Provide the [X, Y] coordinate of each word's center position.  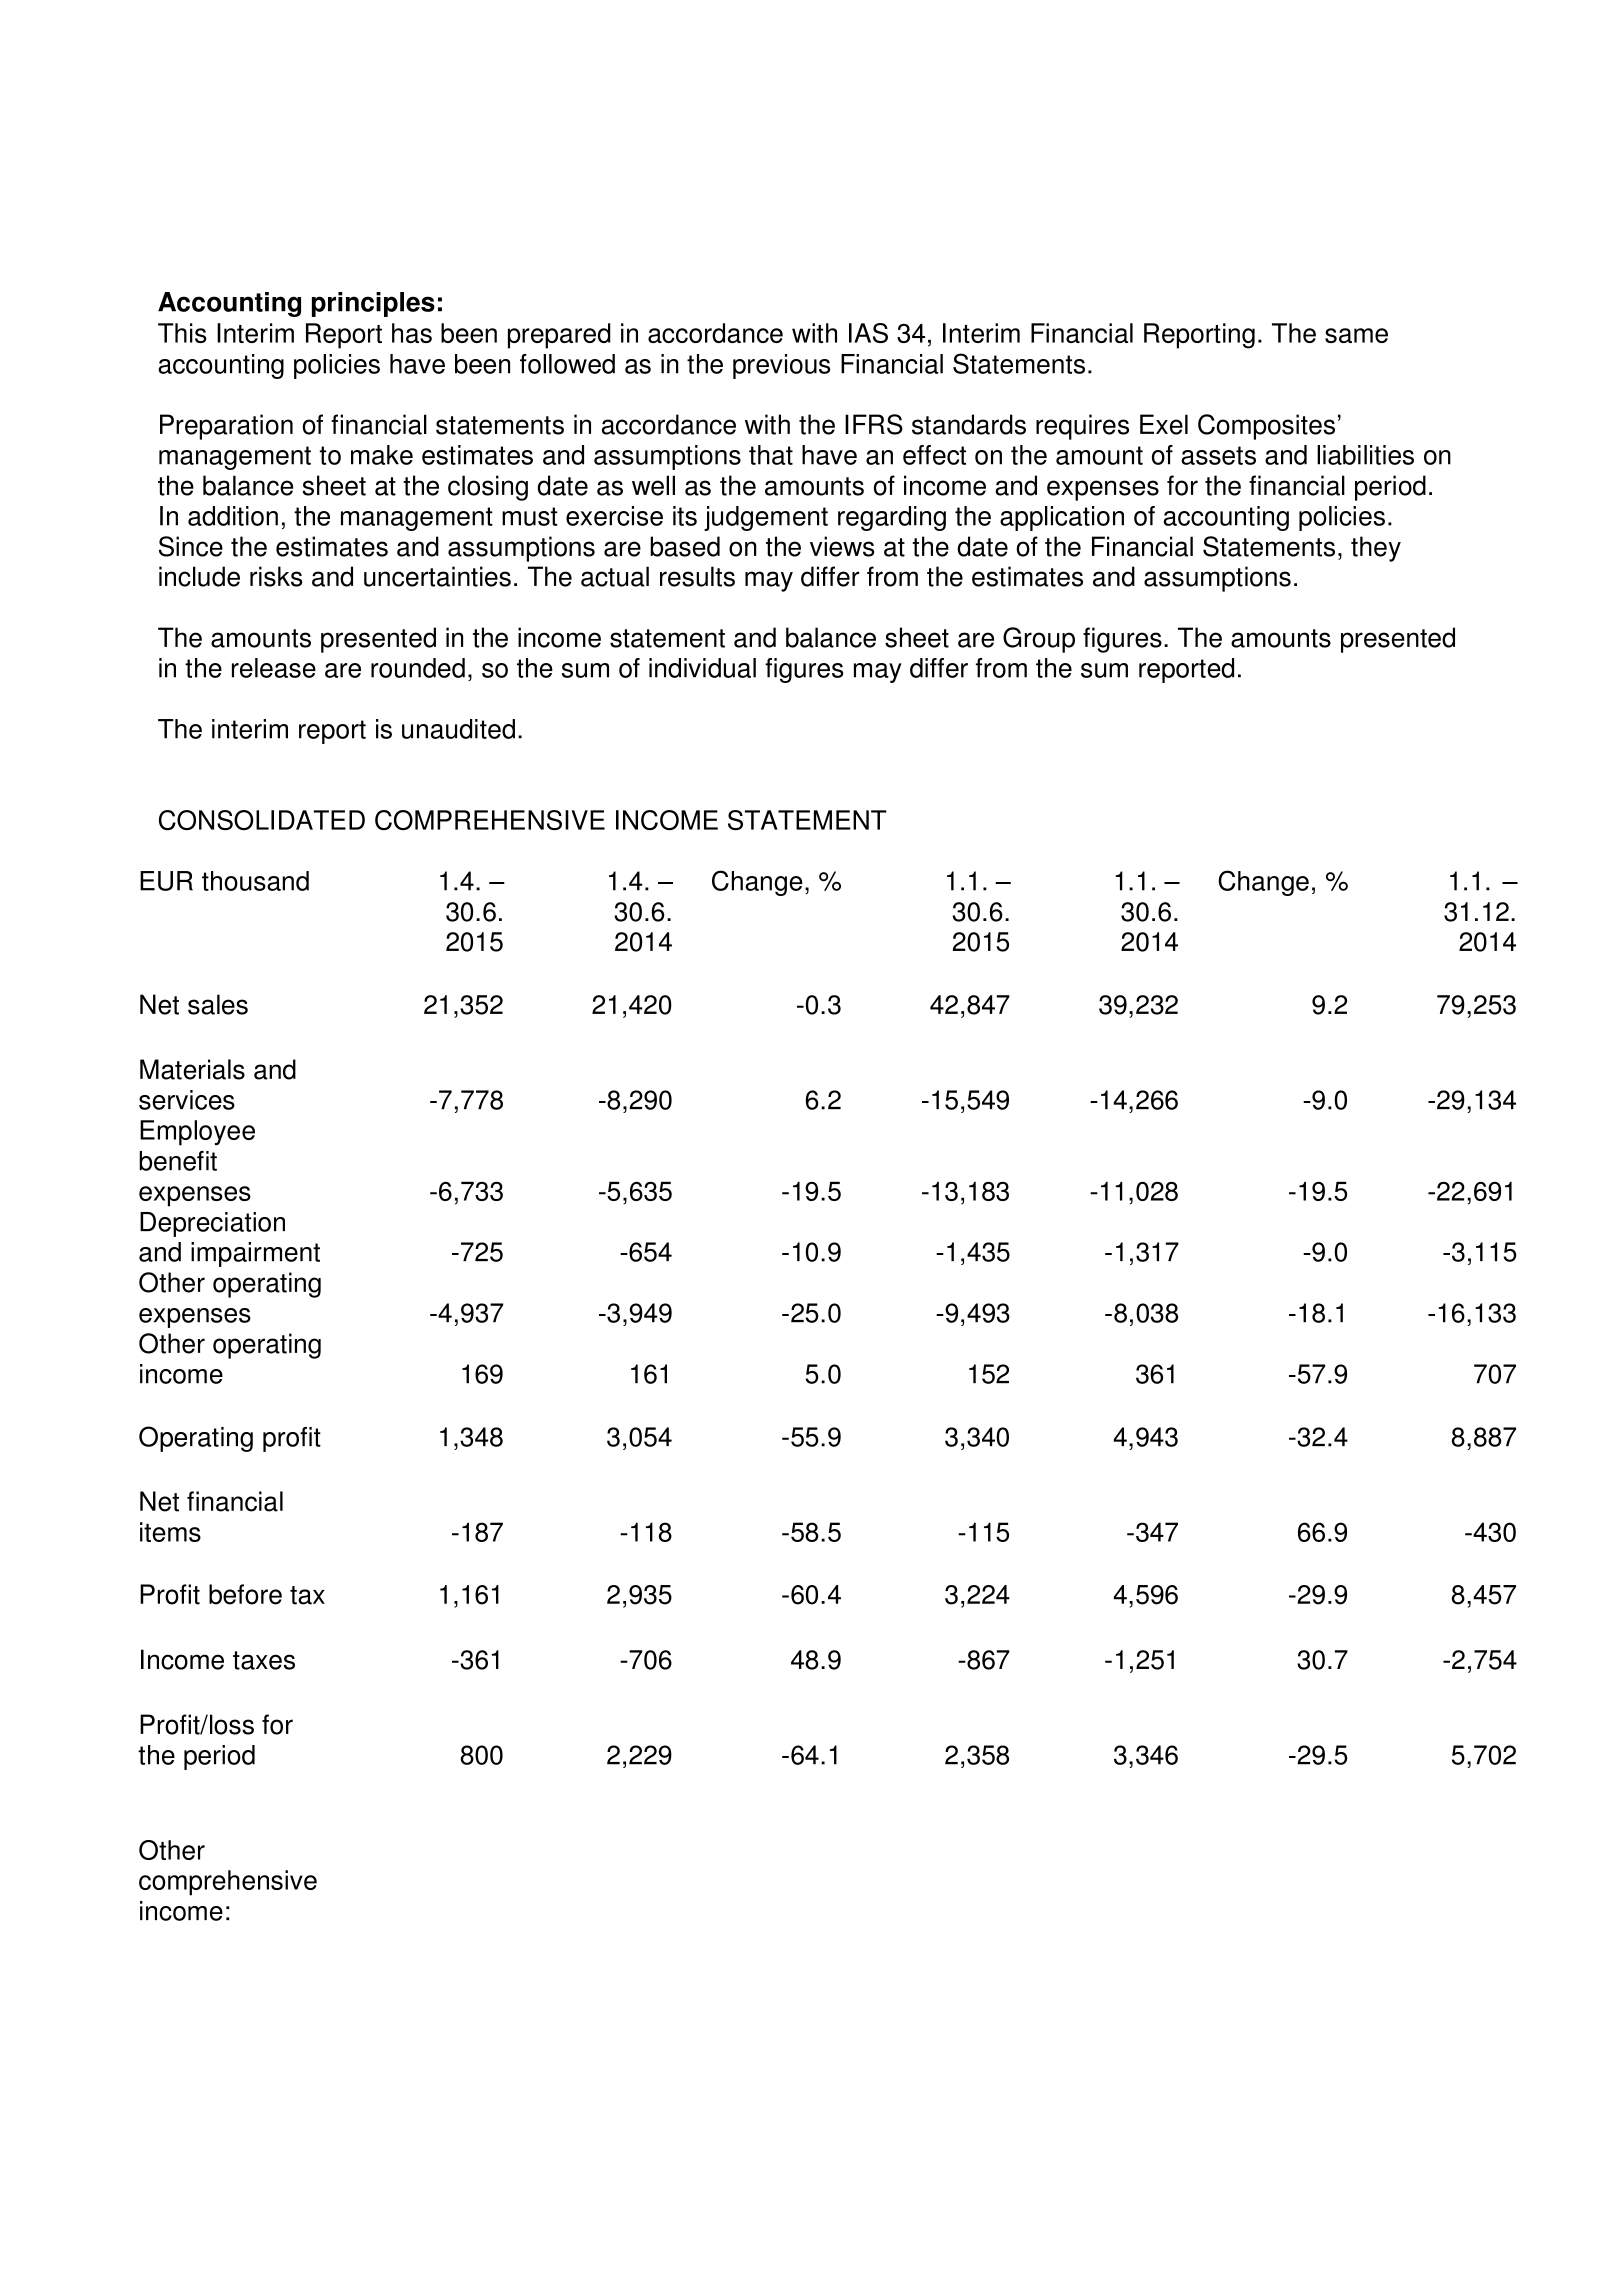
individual [702, 668]
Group [1039, 640]
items [170, 1532]
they [1376, 549]
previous [781, 366]
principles [373, 304]
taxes [264, 1660]
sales [218, 1004]
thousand [255, 881]
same [1356, 335]
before [245, 1594]
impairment [255, 1254]
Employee [197, 1133]
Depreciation [212, 1224]
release [274, 668]
